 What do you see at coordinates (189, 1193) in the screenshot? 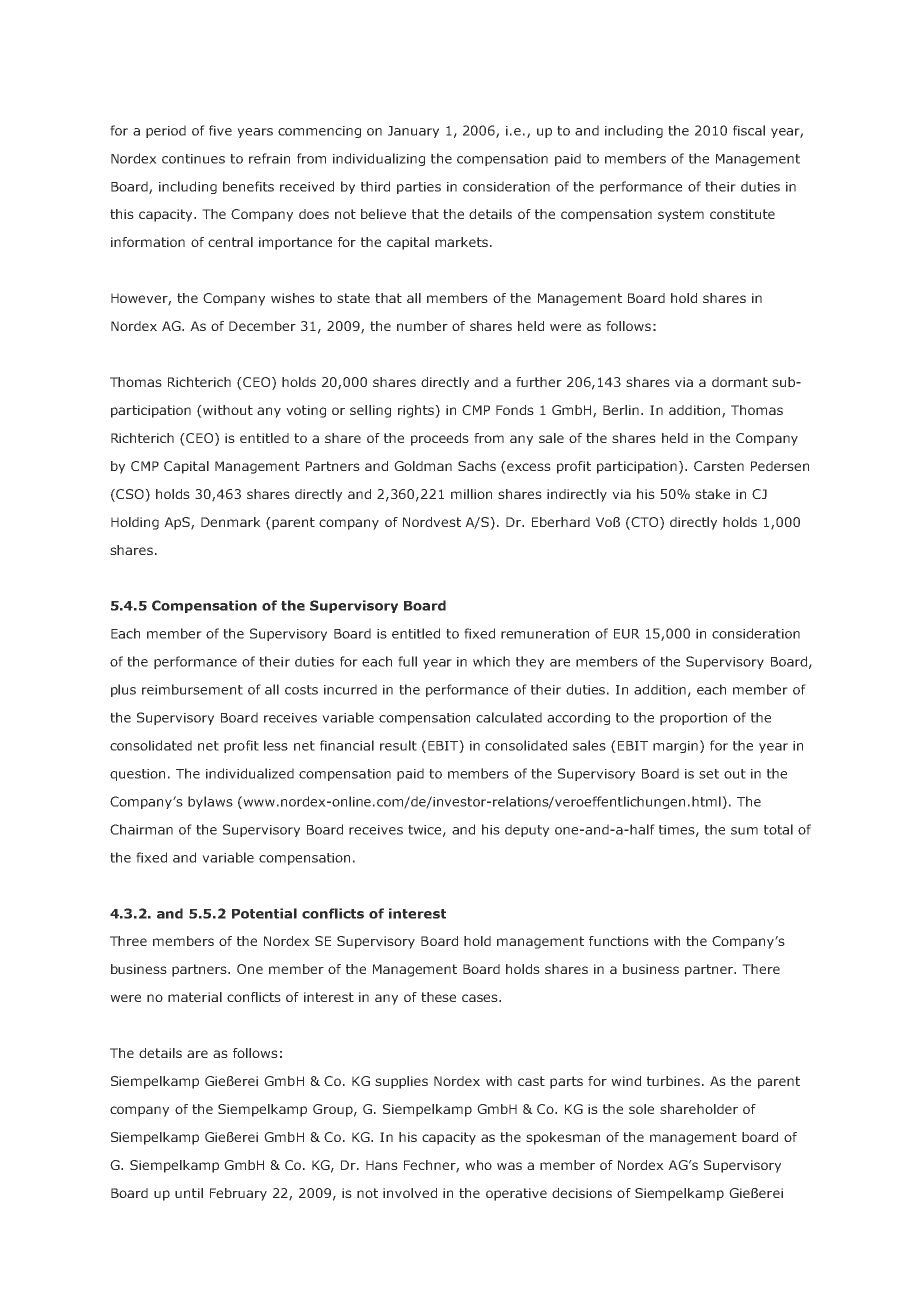
I see `until` at bounding box center [189, 1193].
